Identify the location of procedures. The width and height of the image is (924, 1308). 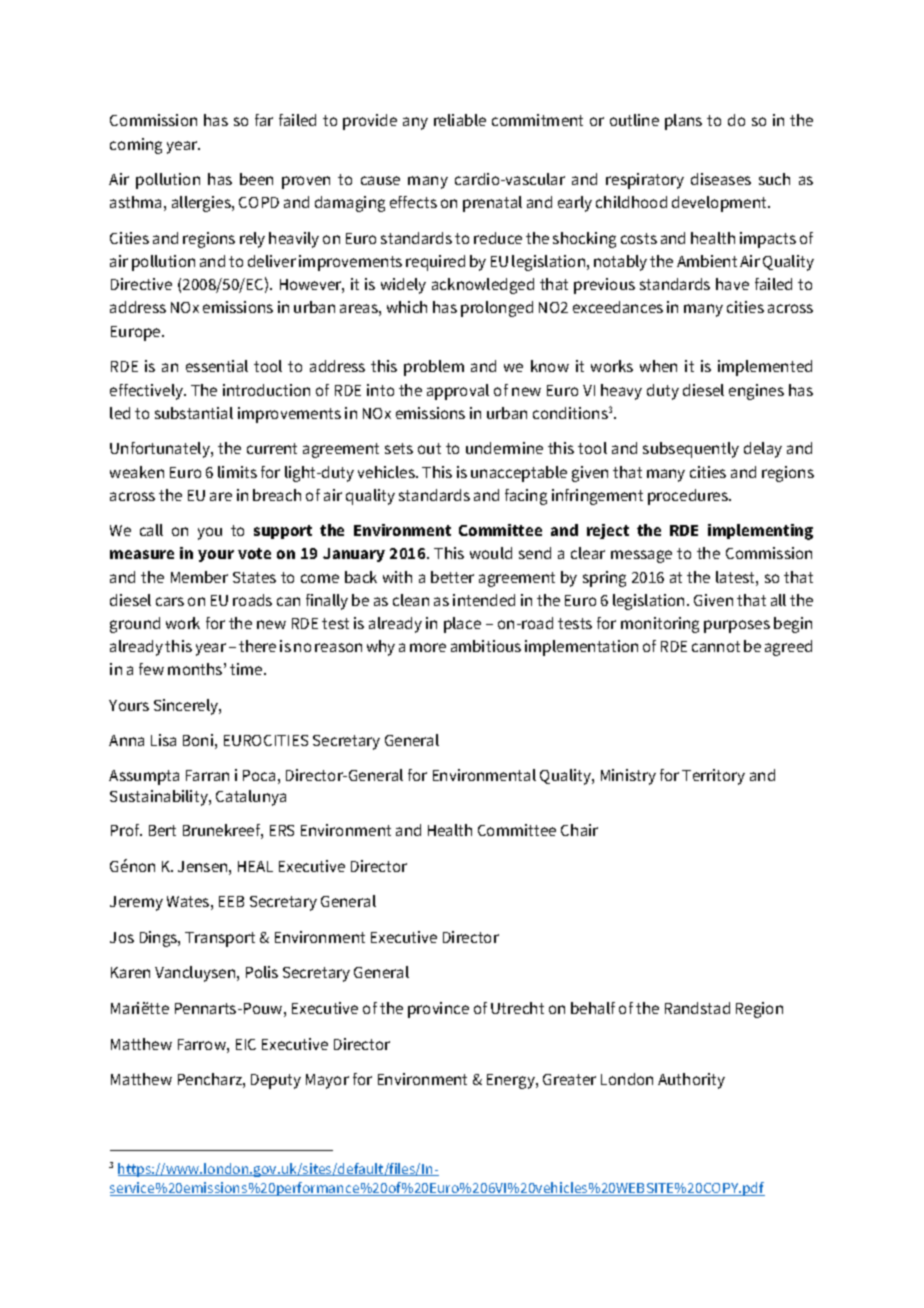
(689, 497).
